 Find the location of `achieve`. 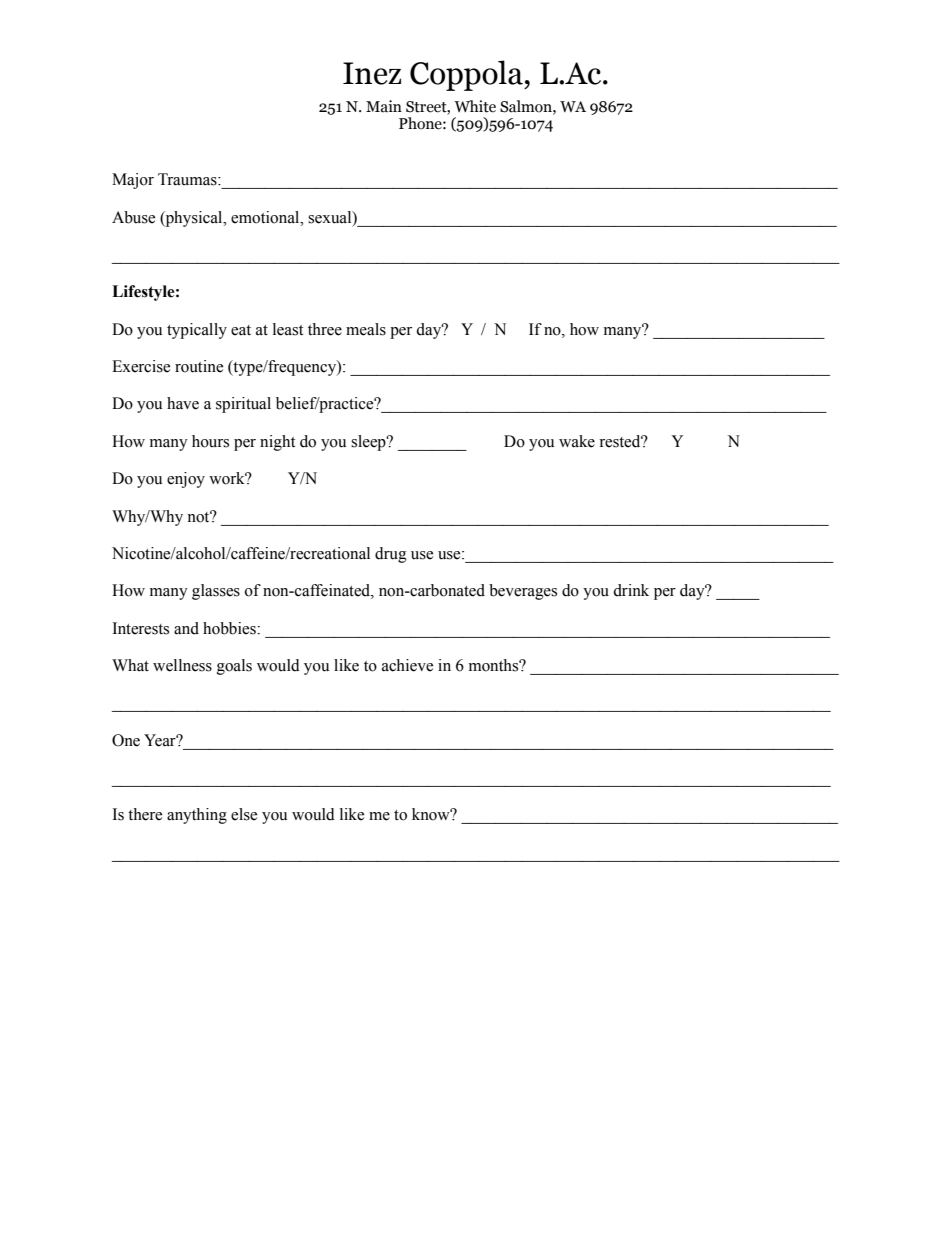

achieve is located at coordinates (407, 665).
